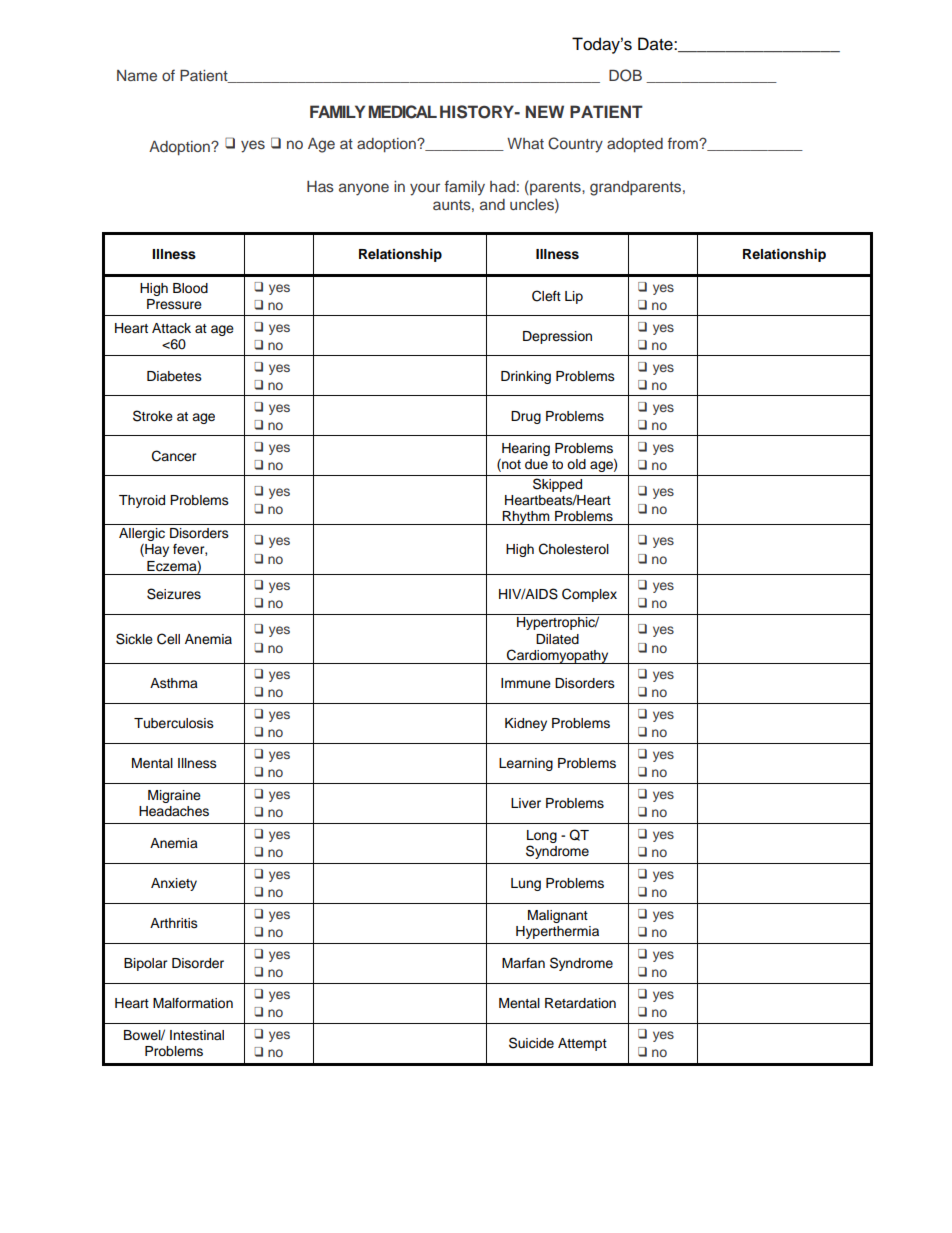 This screenshot has height=1233, width=952. I want to click on Diabetes, so click(174, 376).
